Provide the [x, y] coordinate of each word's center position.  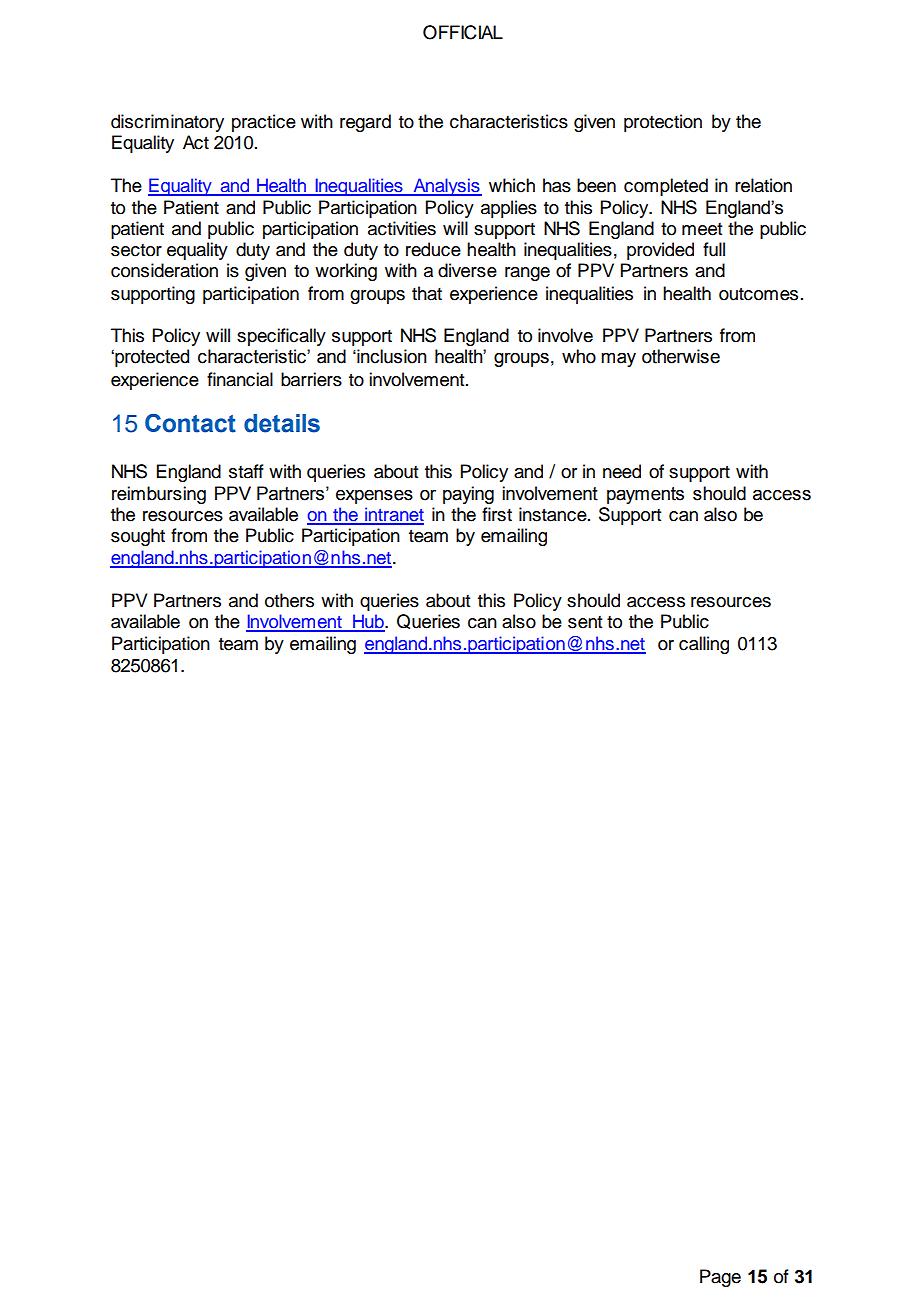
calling [704, 645]
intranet [393, 515]
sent [585, 622]
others [289, 600]
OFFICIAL [463, 32]
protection [663, 123]
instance [554, 514]
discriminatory [167, 123]
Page [720, 1278]
